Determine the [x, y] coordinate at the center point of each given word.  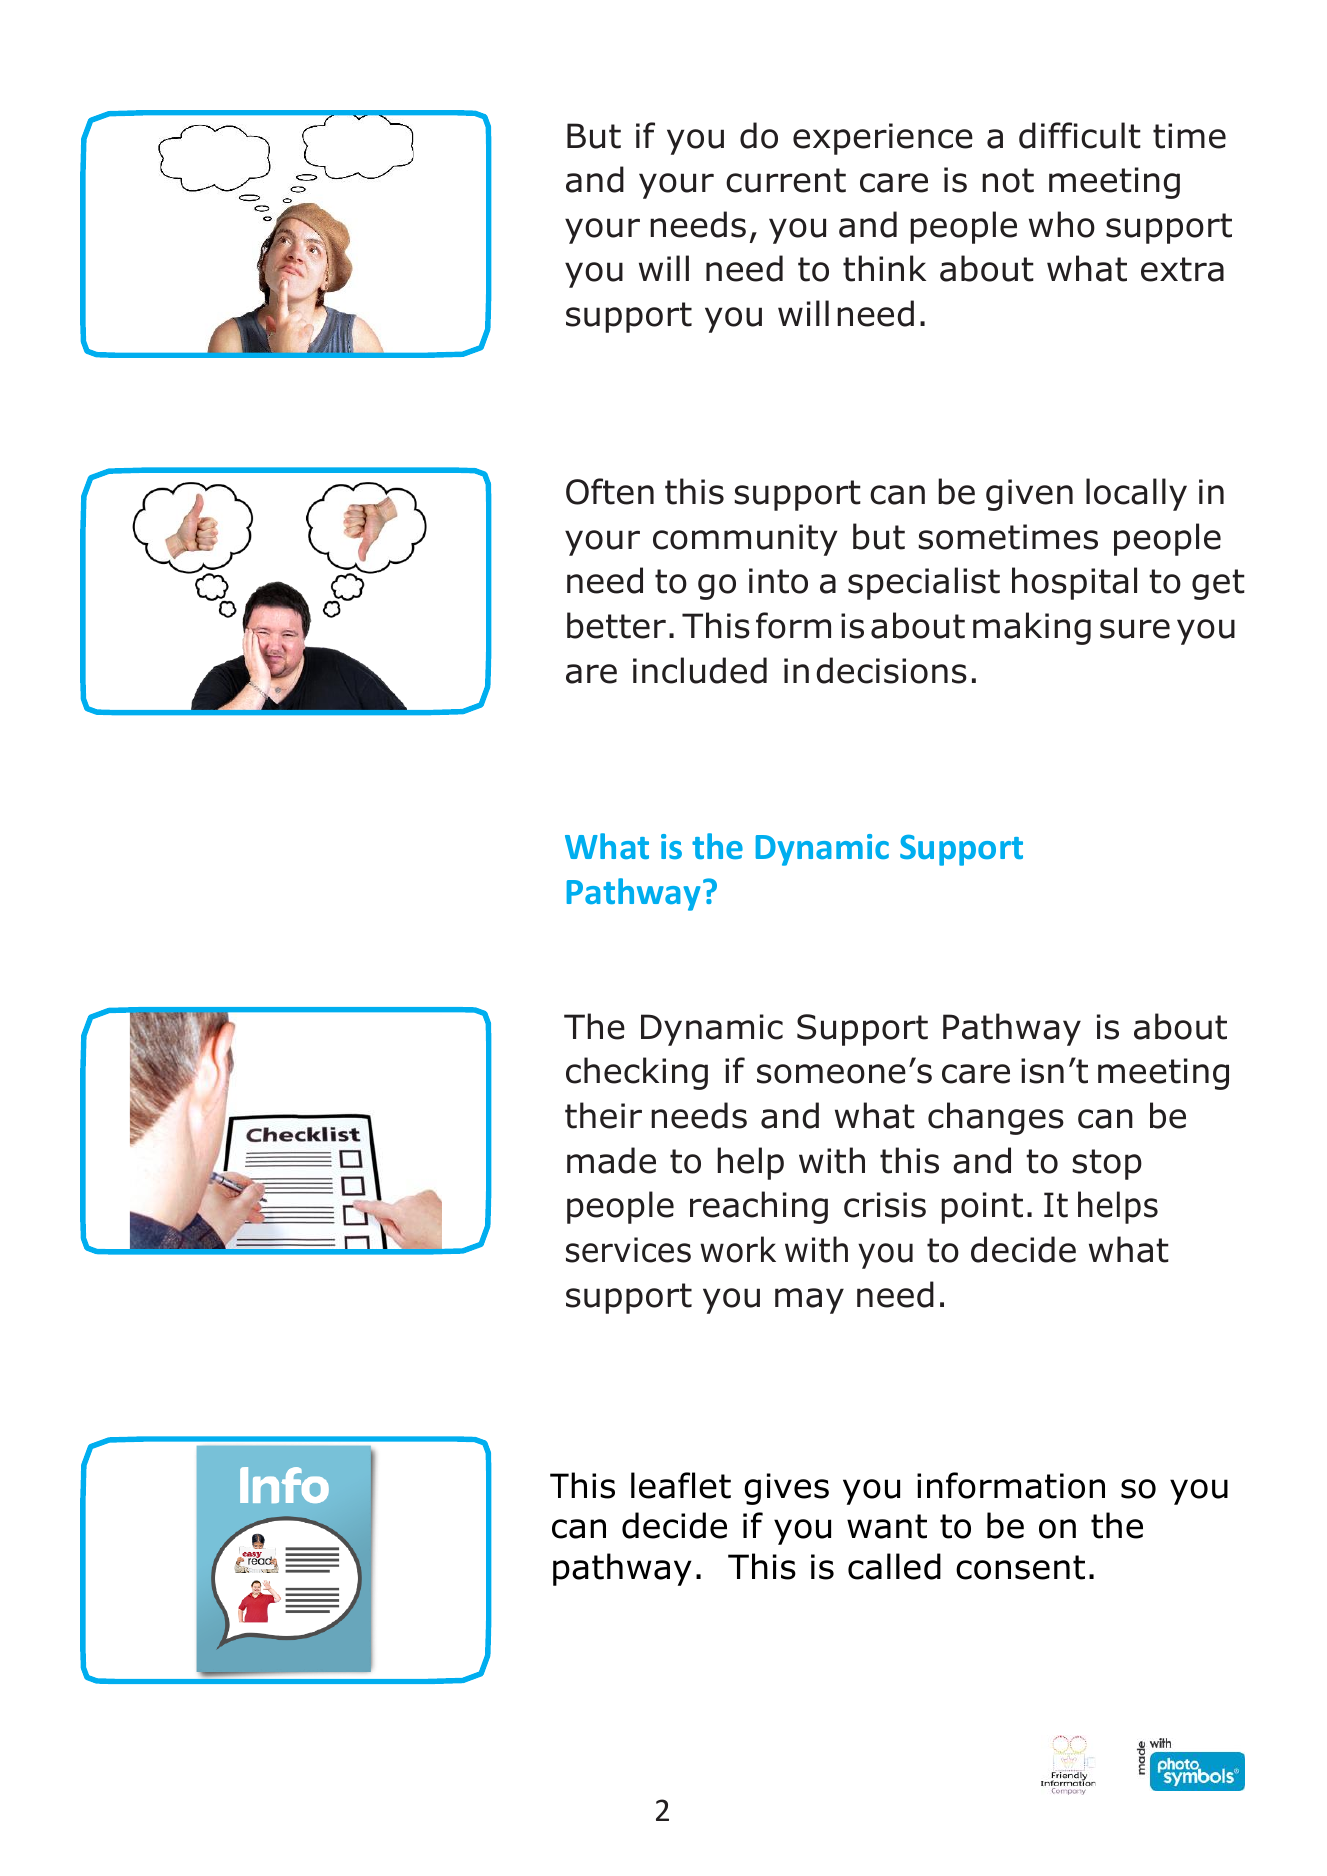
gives [786, 1489]
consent [1020, 1567]
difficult [1080, 135]
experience [883, 139]
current [786, 180]
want [887, 1526]
